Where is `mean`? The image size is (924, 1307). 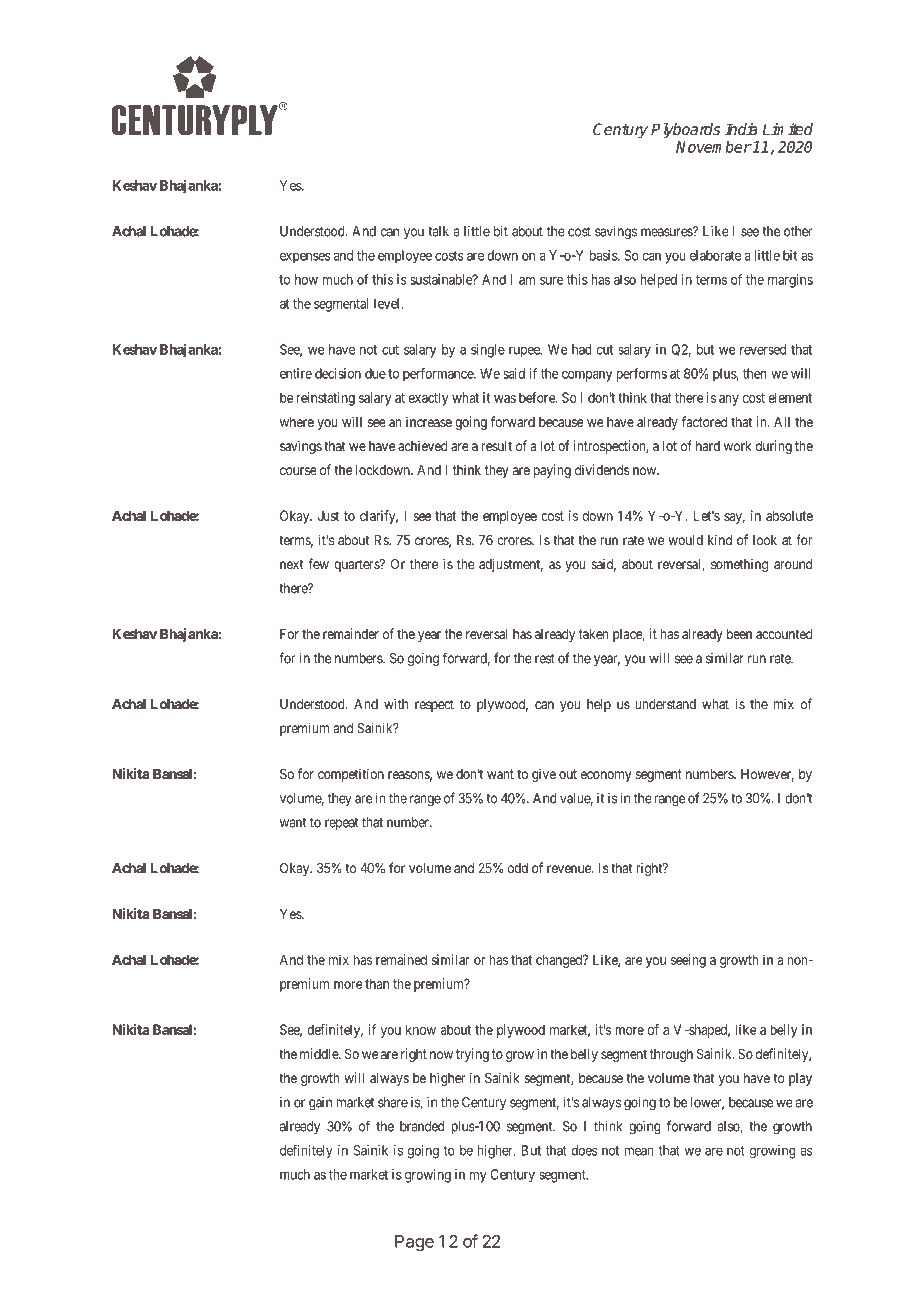 mean is located at coordinates (639, 1151).
